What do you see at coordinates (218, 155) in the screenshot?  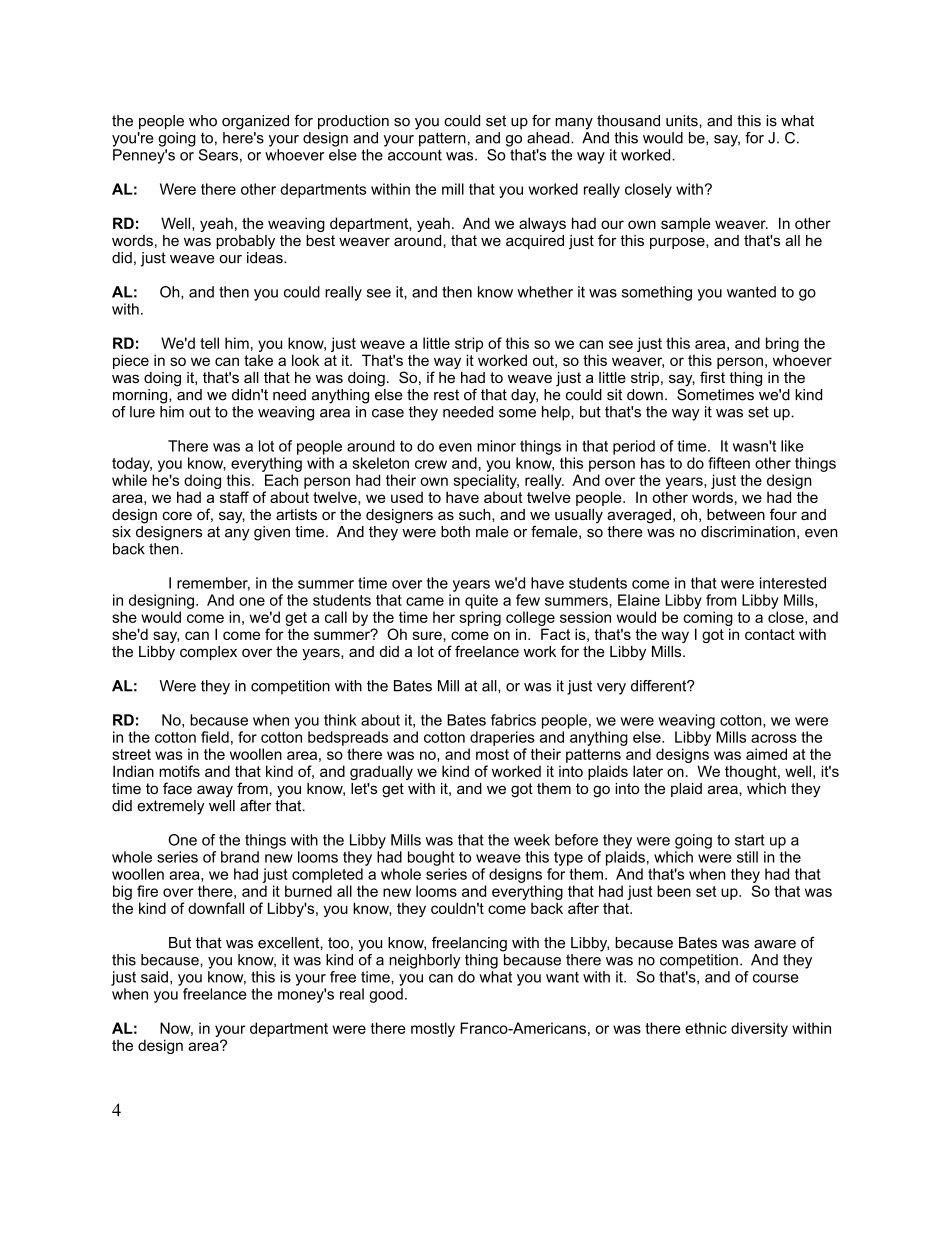 I see `Sears` at bounding box center [218, 155].
